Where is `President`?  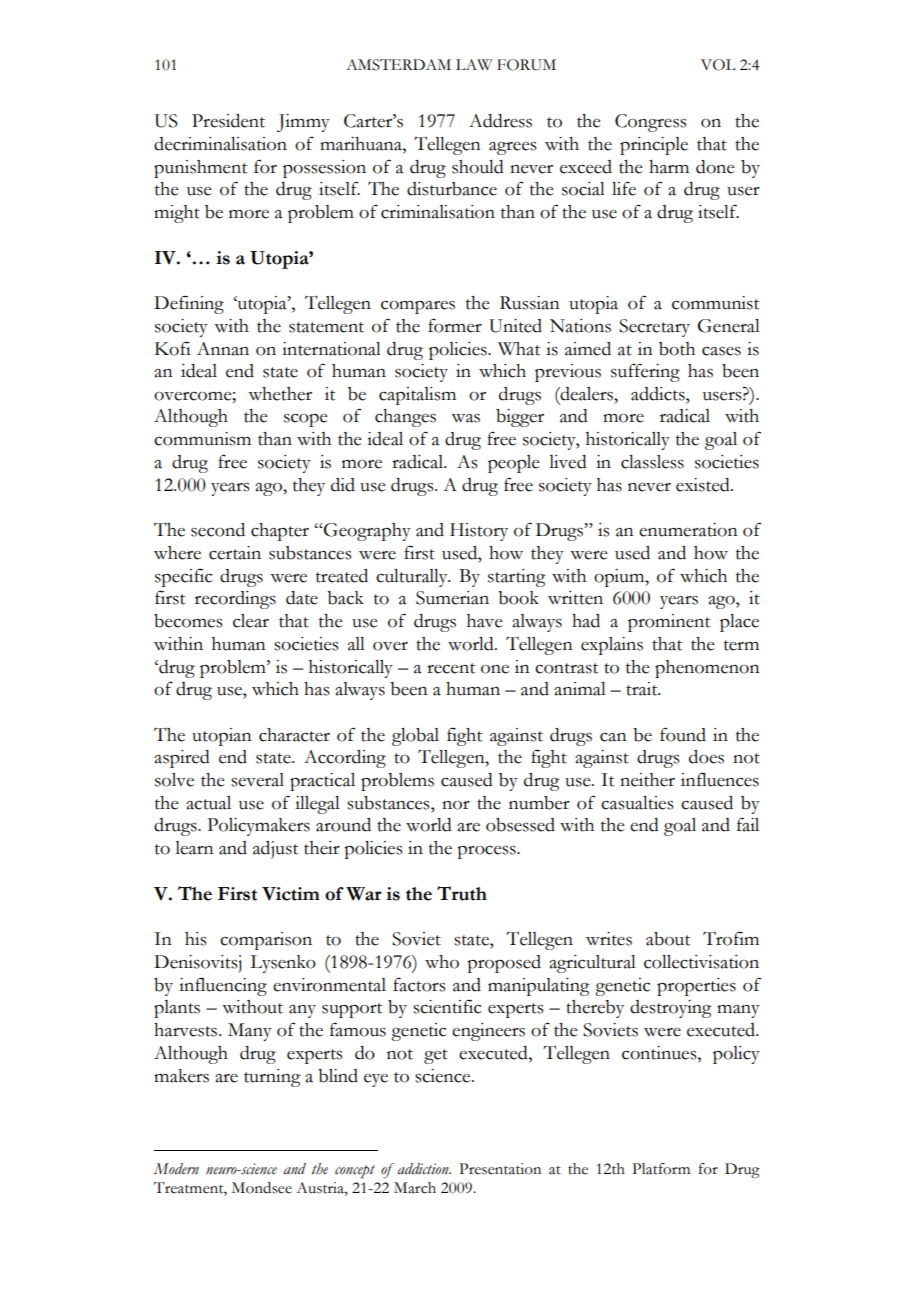 President is located at coordinates (228, 121).
